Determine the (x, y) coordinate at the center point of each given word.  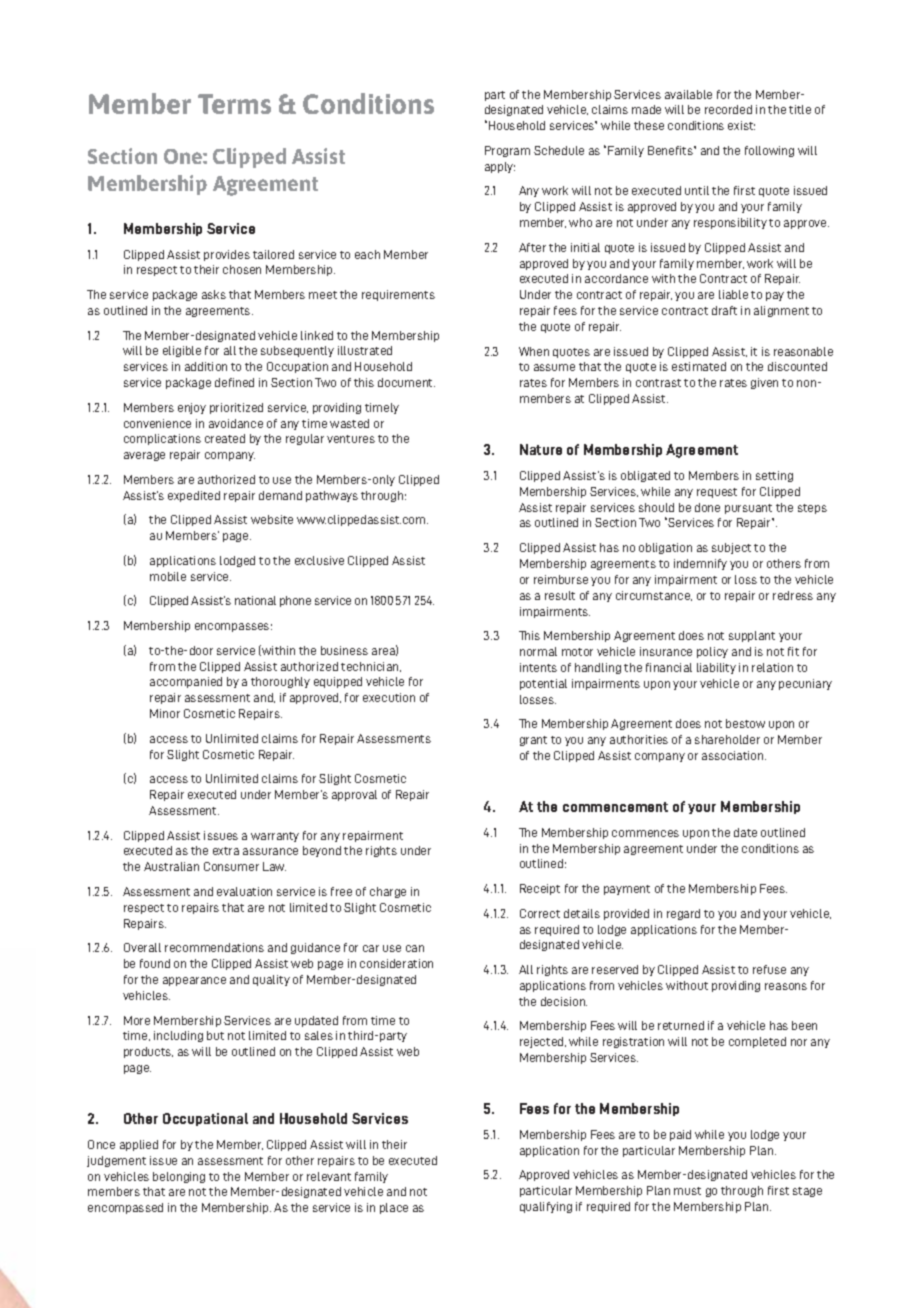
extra (226, 851)
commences (645, 833)
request (717, 493)
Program (507, 151)
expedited (194, 496)
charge (388, 892)
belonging (179, 1177)
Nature (541, 449)
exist (741, 125)
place (394, 1208)
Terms (234, 104)
